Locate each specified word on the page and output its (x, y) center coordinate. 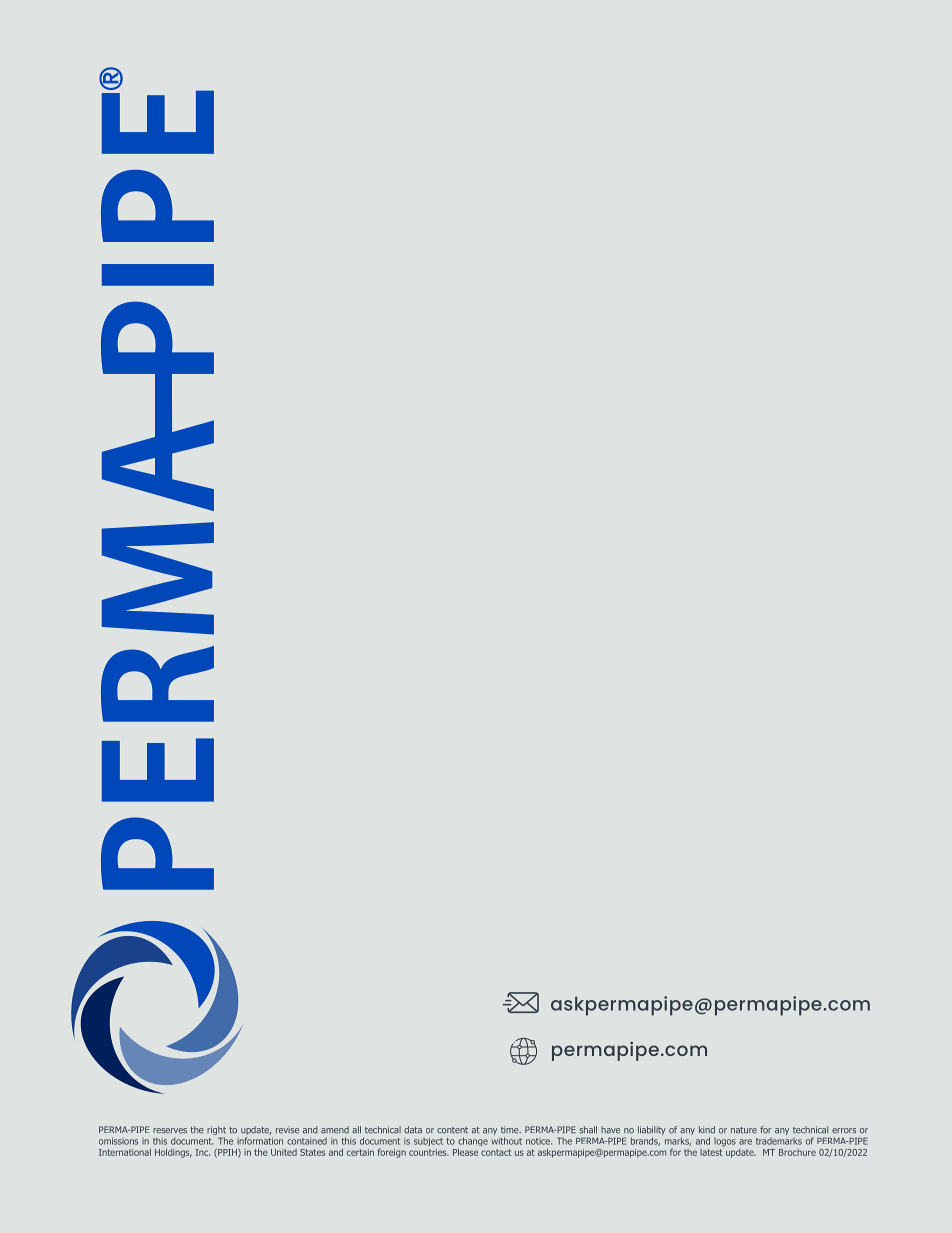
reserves (170, 1131)
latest (712, 1151)
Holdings (173, 1153)
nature (744, 1130)
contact (496, 1152)
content (452, 1130)
